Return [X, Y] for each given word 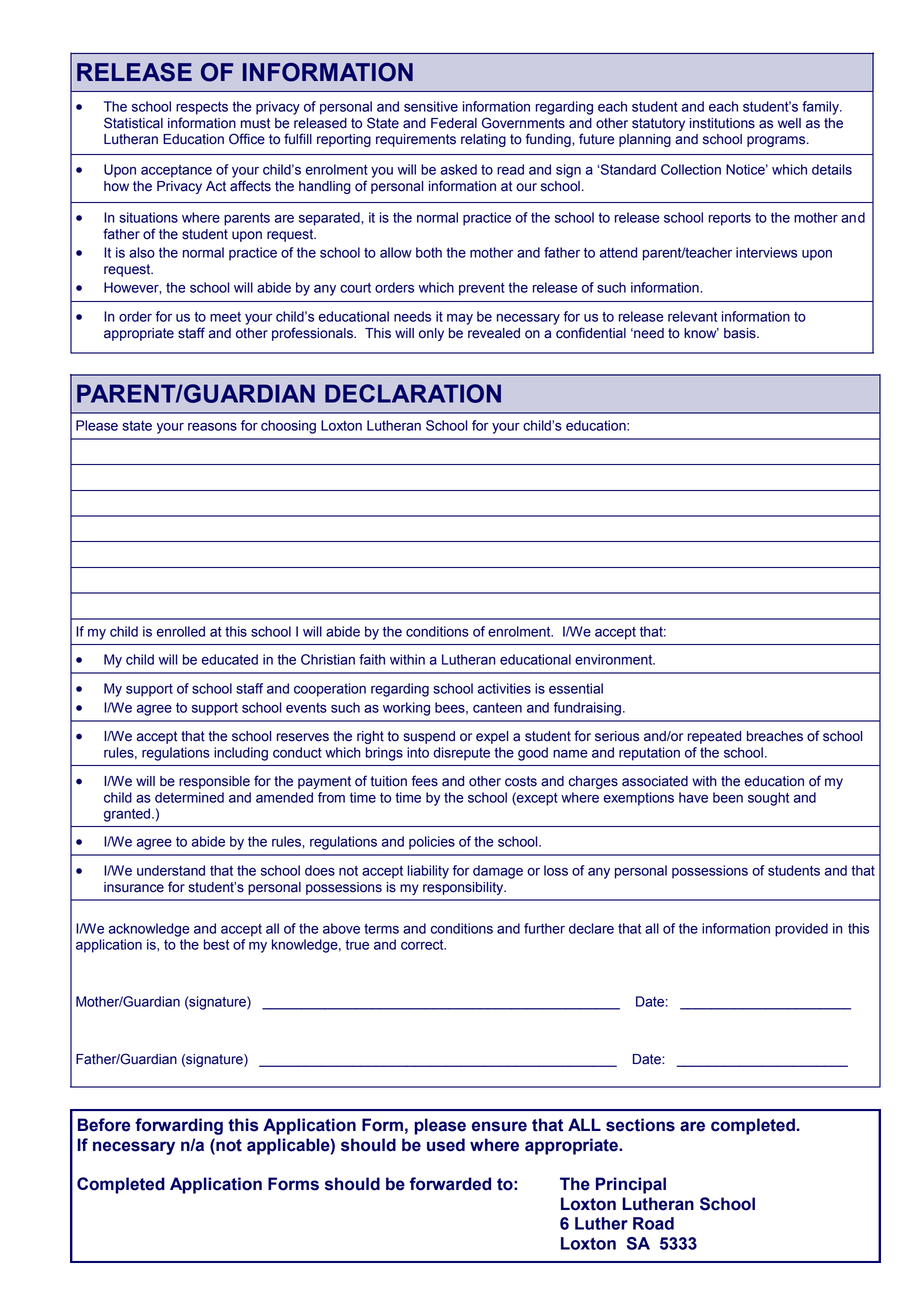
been [728, 797]
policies [432, 843]
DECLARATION [413, 393]
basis [741, 333]
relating [483, 140]
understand [171, 870]
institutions [722, 123]
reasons [212, 427]
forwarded [450, 1184]
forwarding [179, 1126]
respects [202, 108]
